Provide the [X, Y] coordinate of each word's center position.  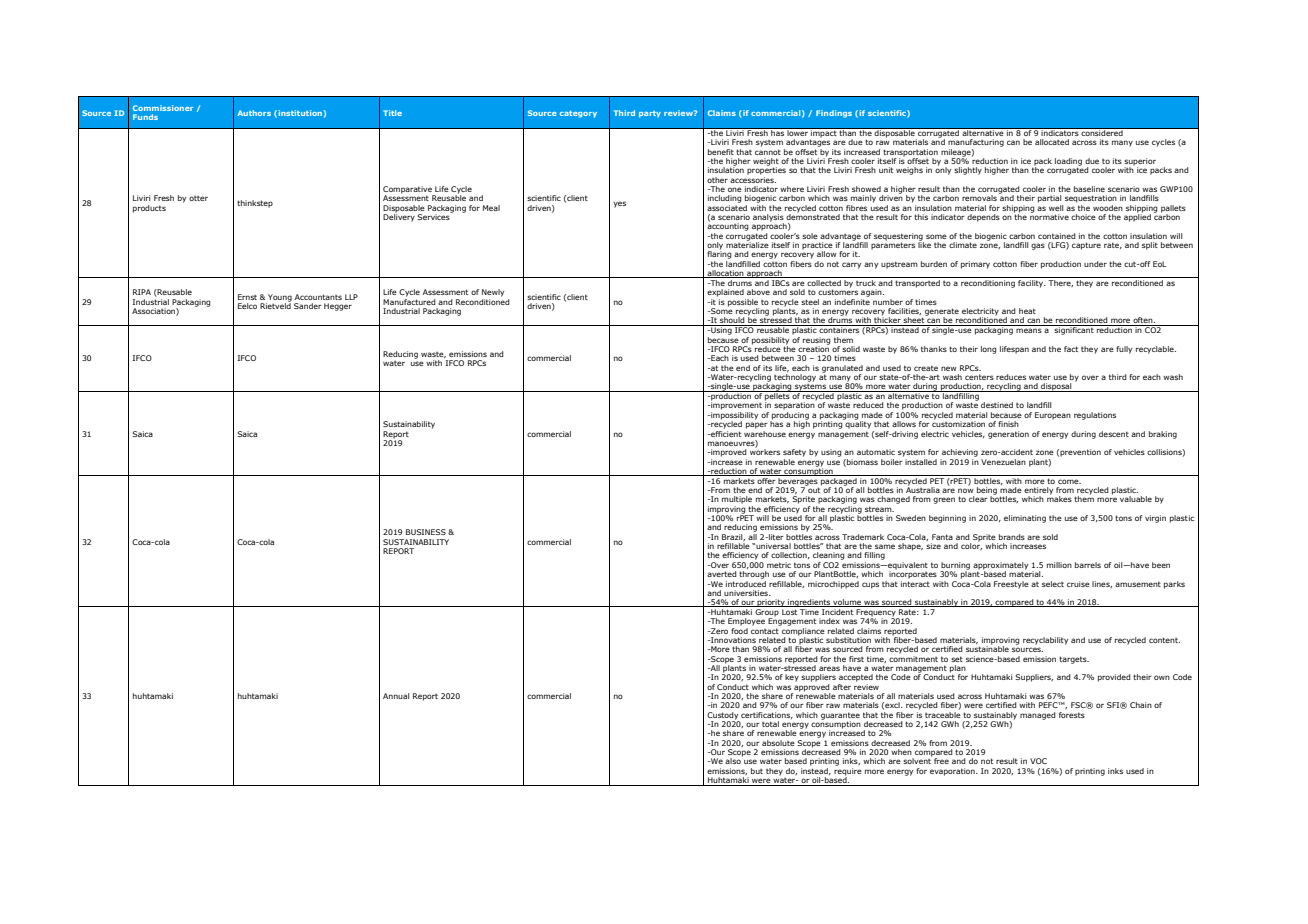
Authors [254, 113]
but [757, 771]
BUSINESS [426, 532]
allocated [1052, 142]
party [650, 114]
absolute [778, 743]
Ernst [247, 297]
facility [1032, 284]
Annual [396, 696]
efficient [725, 432]
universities [747, 593]
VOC [1038, 761]
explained [725, 293]
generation [1008, 435]
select [1053, 584]
